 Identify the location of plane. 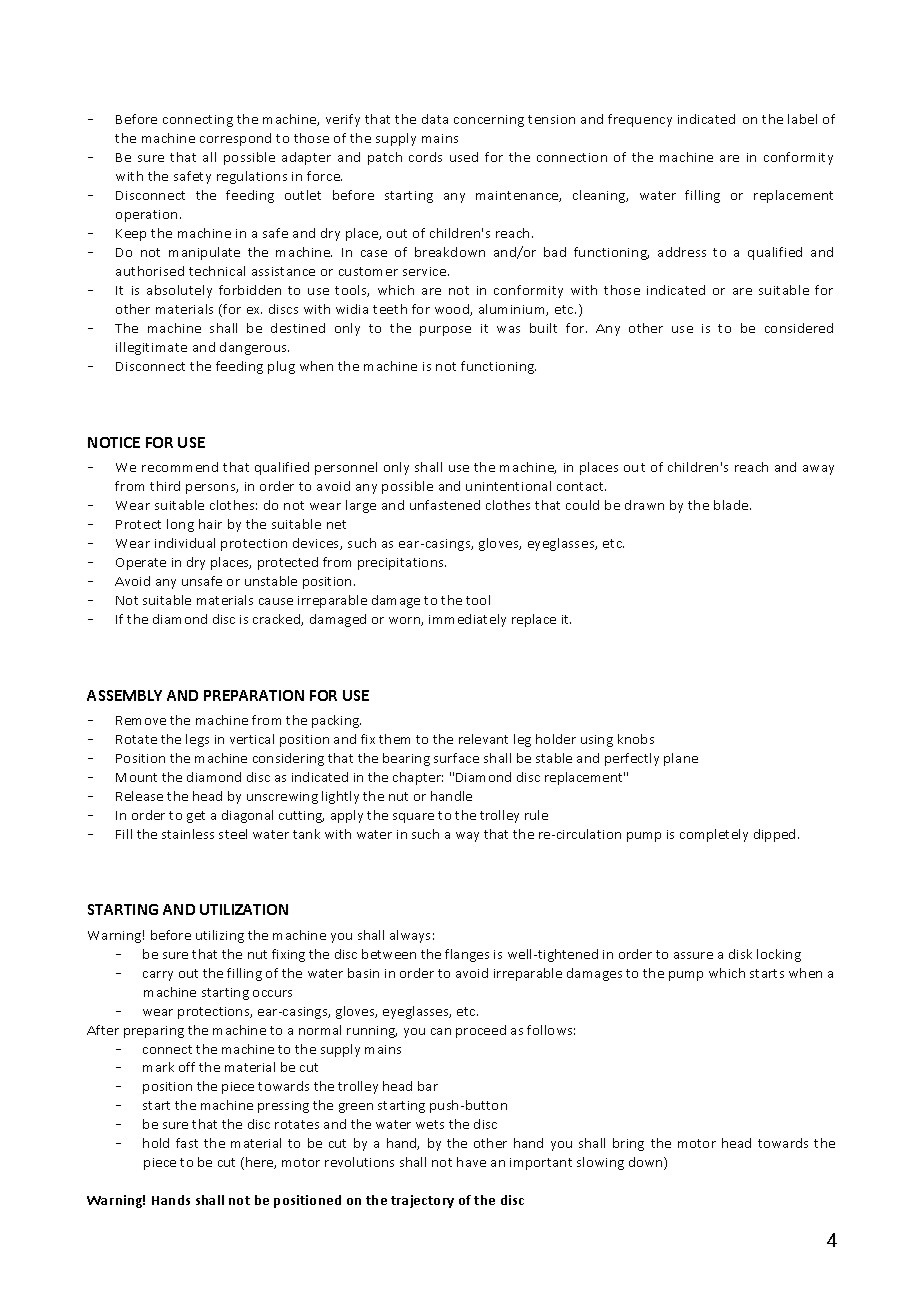
(681, 759).
